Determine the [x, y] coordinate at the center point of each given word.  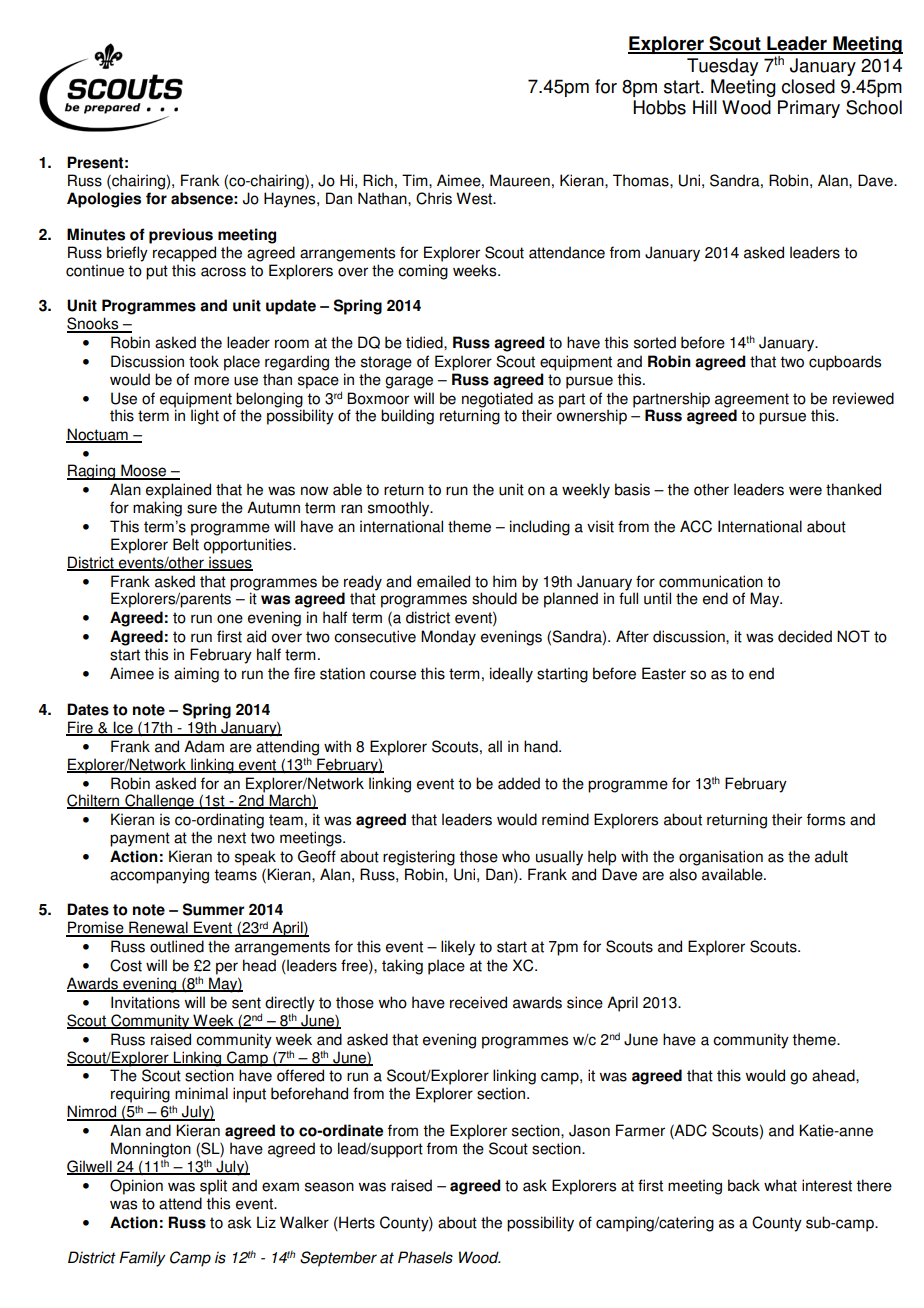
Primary [809, 109]
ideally [511, 675]
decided [805, 636]
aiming [196, 675]
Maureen [520, 180]
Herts [356, 1222]
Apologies [104, 200]
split [213, 1187]
